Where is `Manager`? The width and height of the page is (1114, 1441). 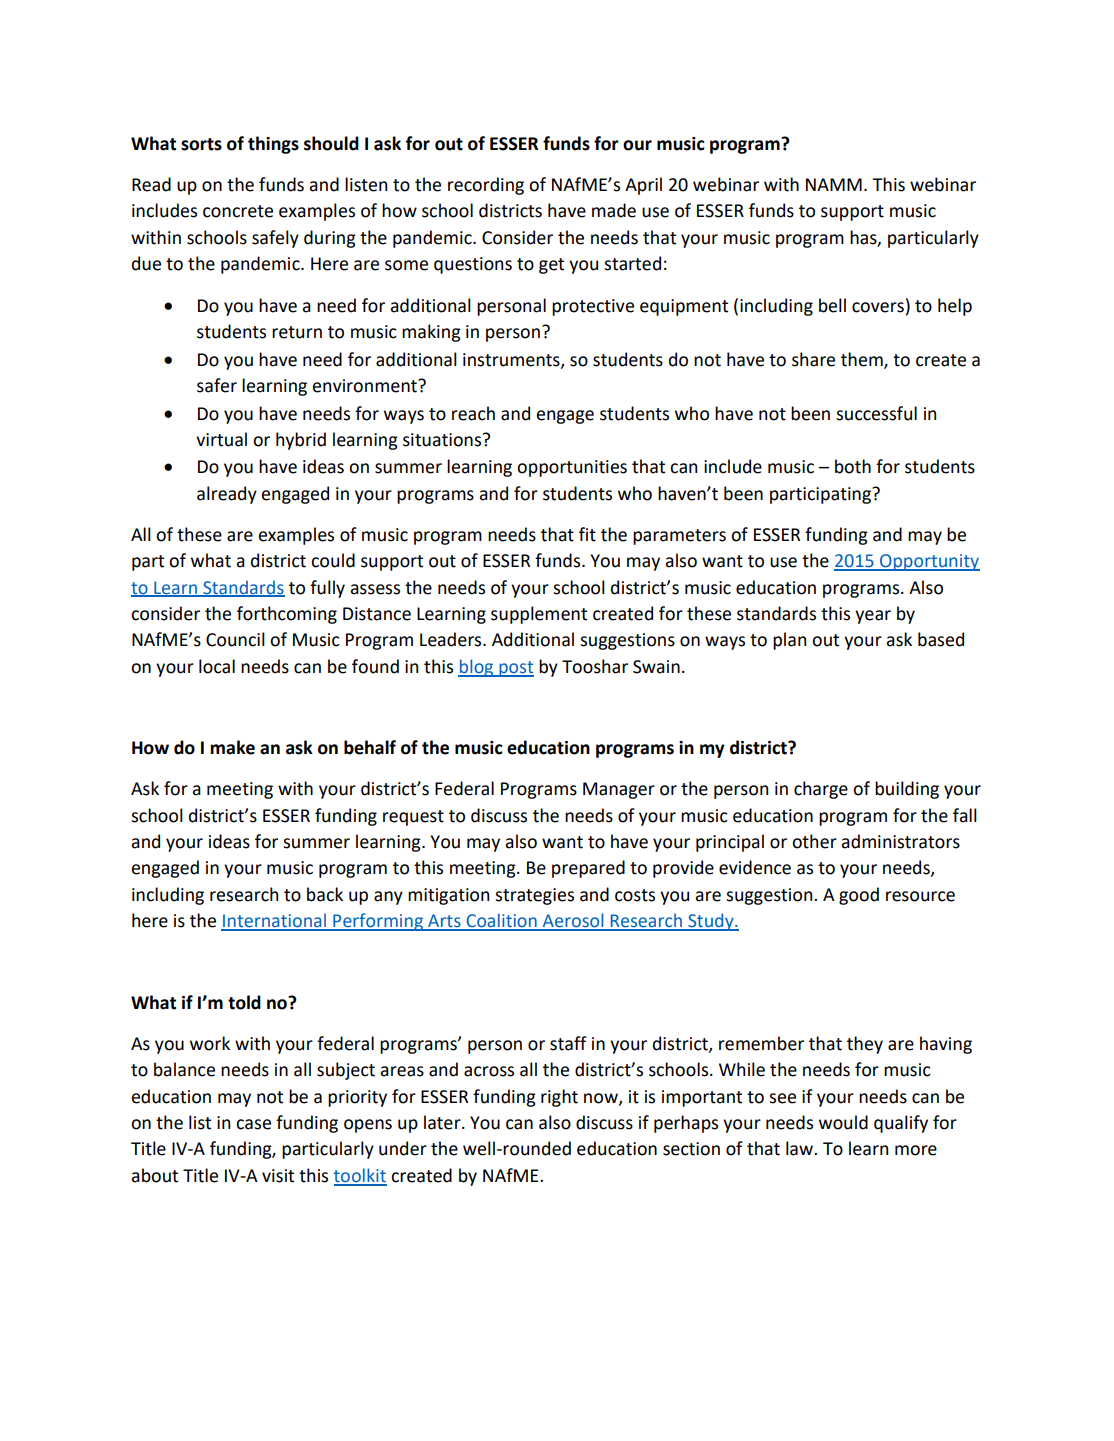 Manager is located at coordinates (619, 790).
